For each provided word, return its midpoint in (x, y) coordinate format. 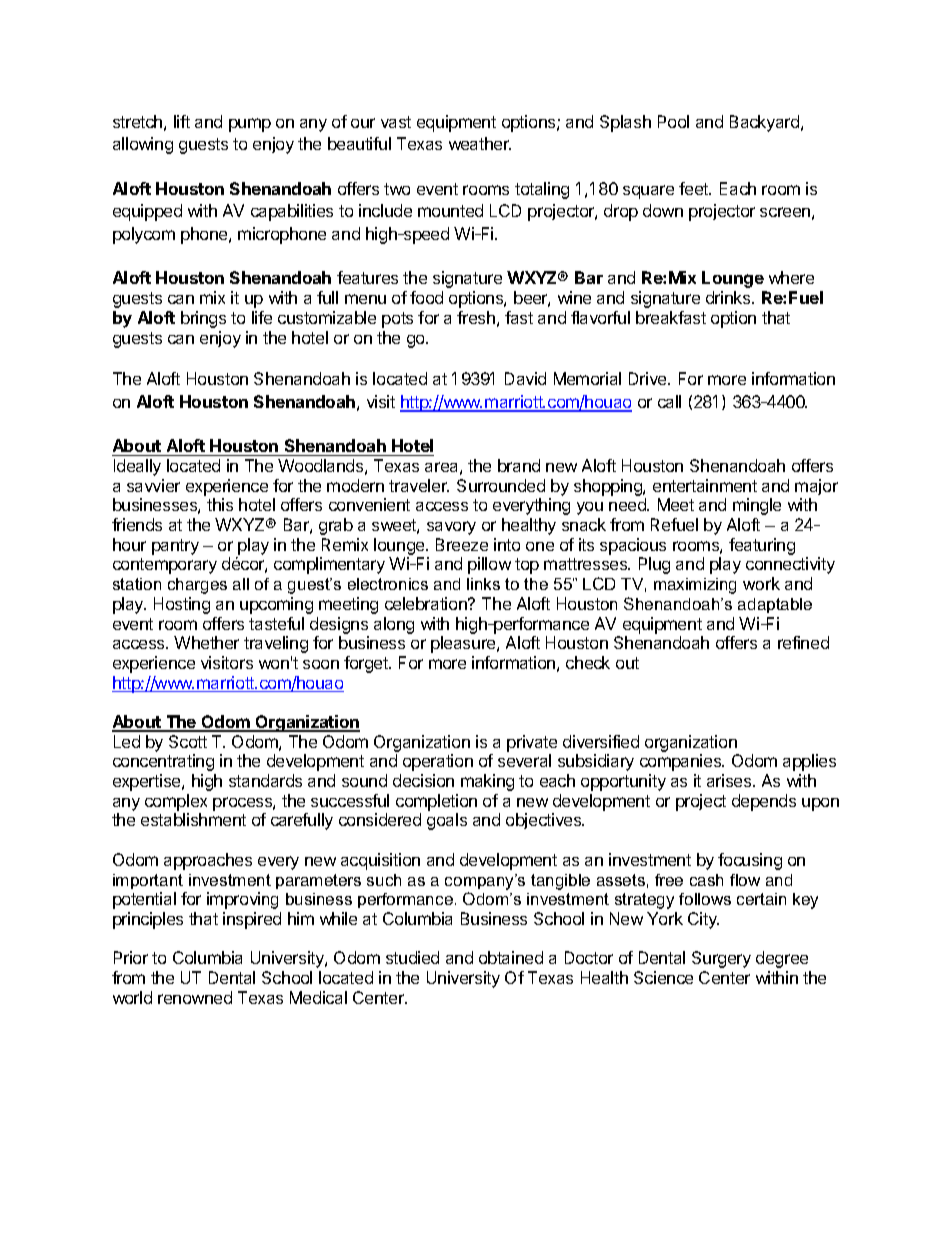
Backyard (764, 123)
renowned (195, 997)
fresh (476, 317)
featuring (762, 546)
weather (480, 143)
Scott (188, 741)
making (487, 782)
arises (730, 780)
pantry (175, 547)
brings (203, 319)
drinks (729, 297)
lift (182, 121)
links (483, 584)
